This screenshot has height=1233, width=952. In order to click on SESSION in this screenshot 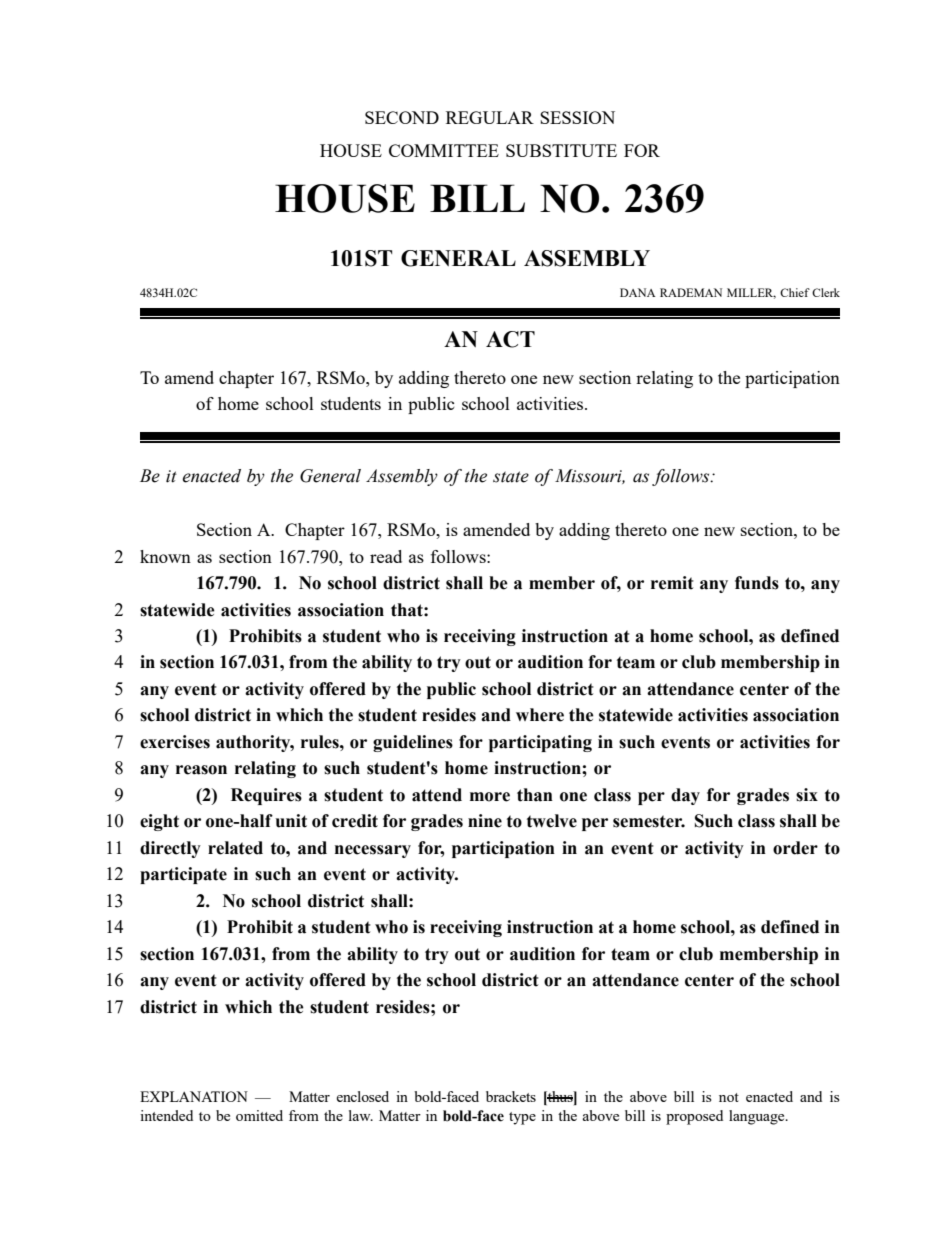, I will do `click(577, 117)`.
